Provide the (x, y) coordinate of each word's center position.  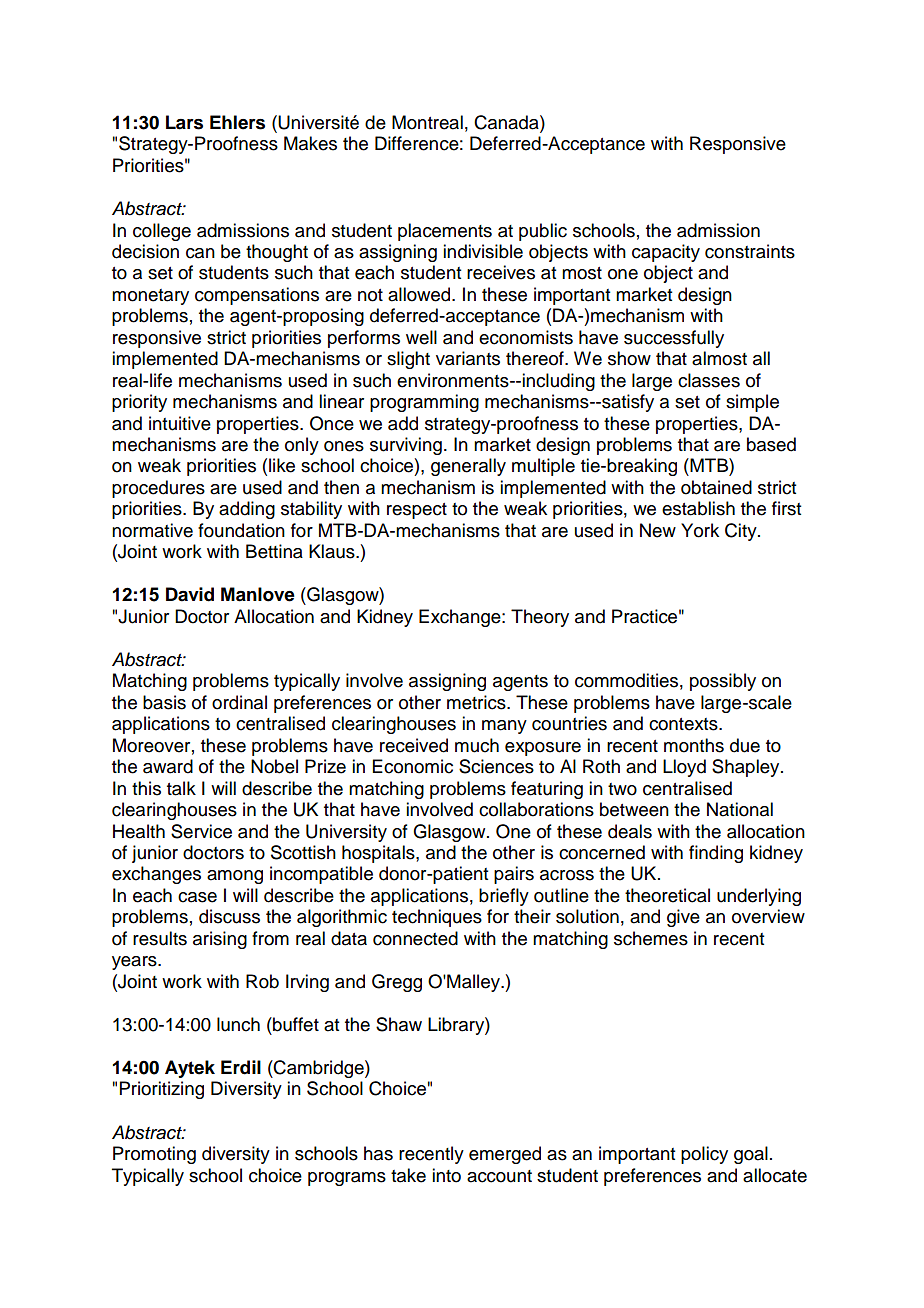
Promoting (154, 1155)
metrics (477, 702)
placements (445, 232)
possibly (723, 682)
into (446, 1175)
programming (424, 403)
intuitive (180, 423)
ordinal (239, 702)
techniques (437, 918)
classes (709, 380)
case (197, 897)
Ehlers (237, 122)
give (683, 918)
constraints (750, 251)
